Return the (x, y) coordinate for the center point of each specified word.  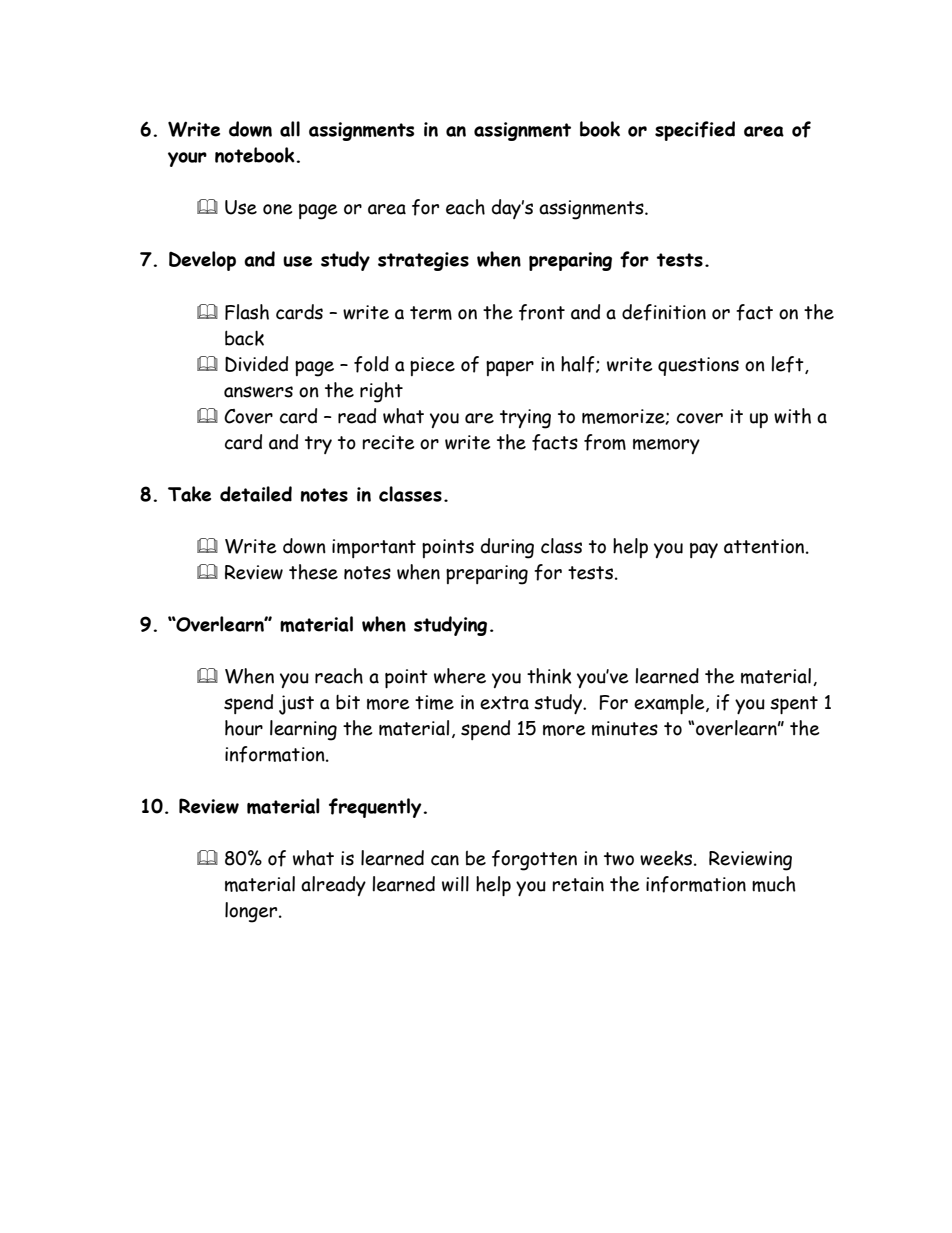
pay (704, 550)
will (455, 884)
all (290, 129)
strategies (423, 261)
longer (252, 912)
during (507, 548)
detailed (256, 494)
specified (695, 131)
